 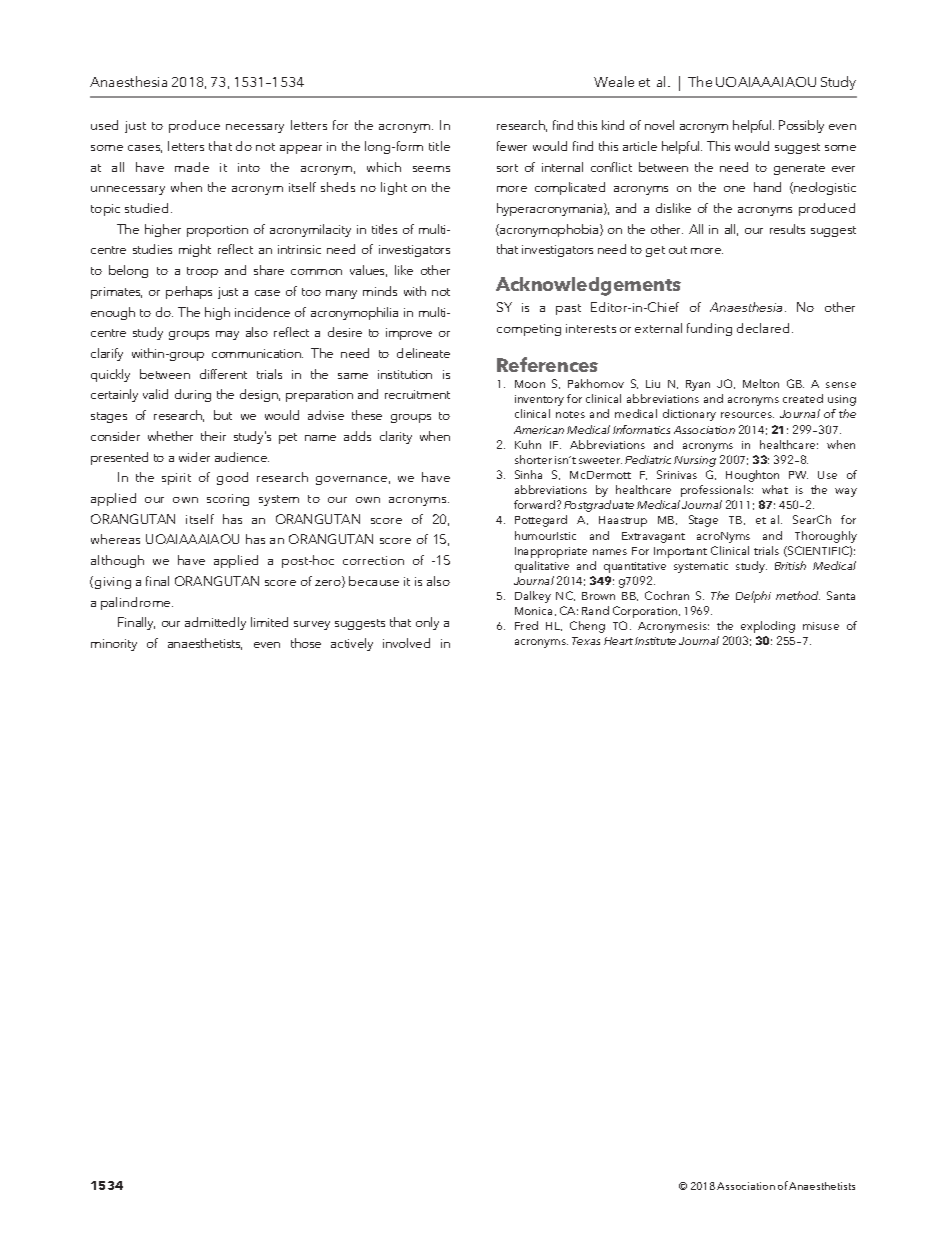 What do you see at coordinates (512, 146) in the page?
I see `fewer` at bounding box center [512, 146].
